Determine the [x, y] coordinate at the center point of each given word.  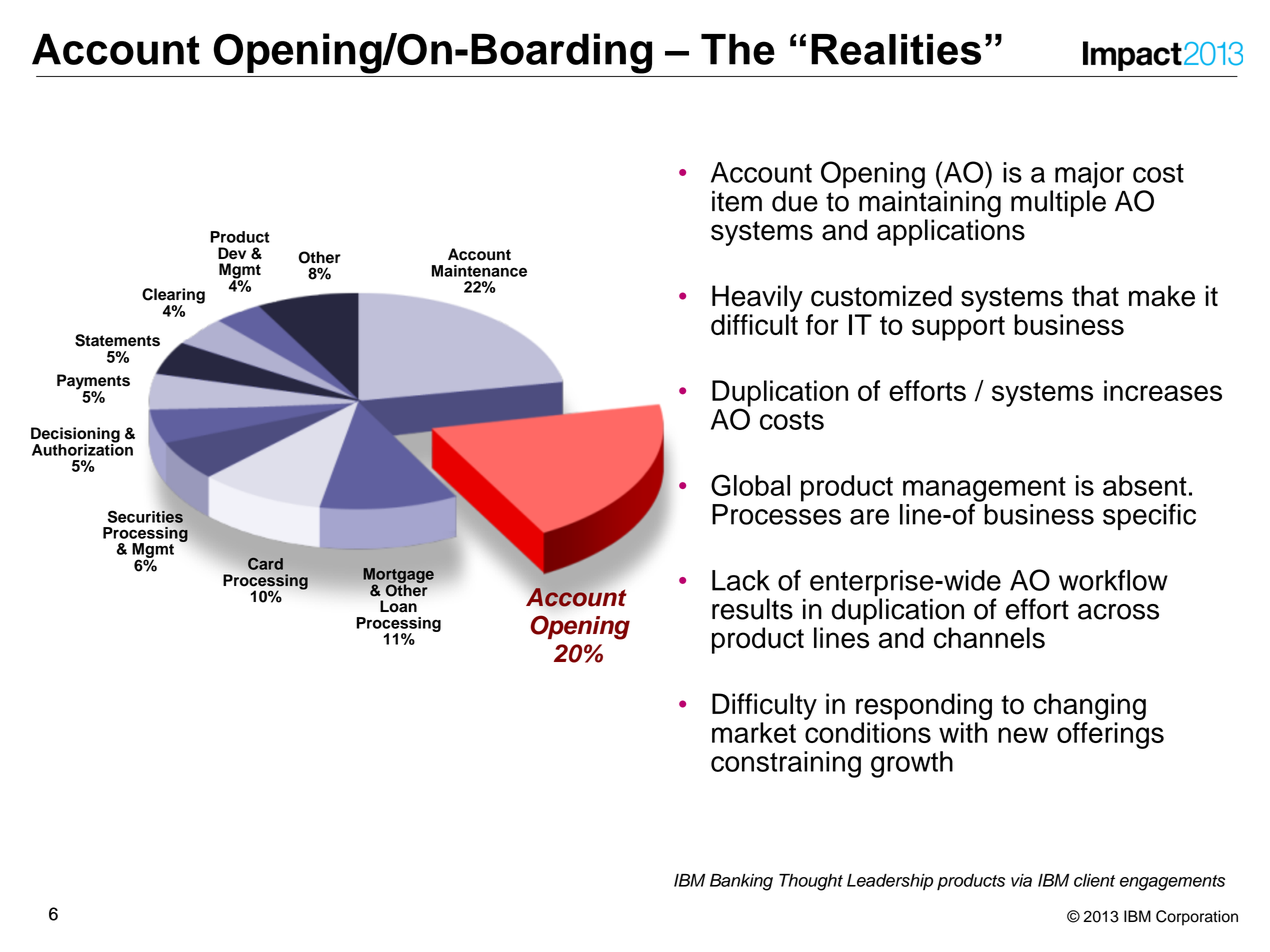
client [1094, 880]
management [984, 490]
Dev [232, 253]
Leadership [890, 882]
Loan [398, 606]
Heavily [757, 298]
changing [1090, 708]
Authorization [82, 449]
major [1089, 176]
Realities [896, 49]
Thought [811, 882]
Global [750, 485]
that [1095, 296]
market [754, 732]
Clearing [173, 297]
